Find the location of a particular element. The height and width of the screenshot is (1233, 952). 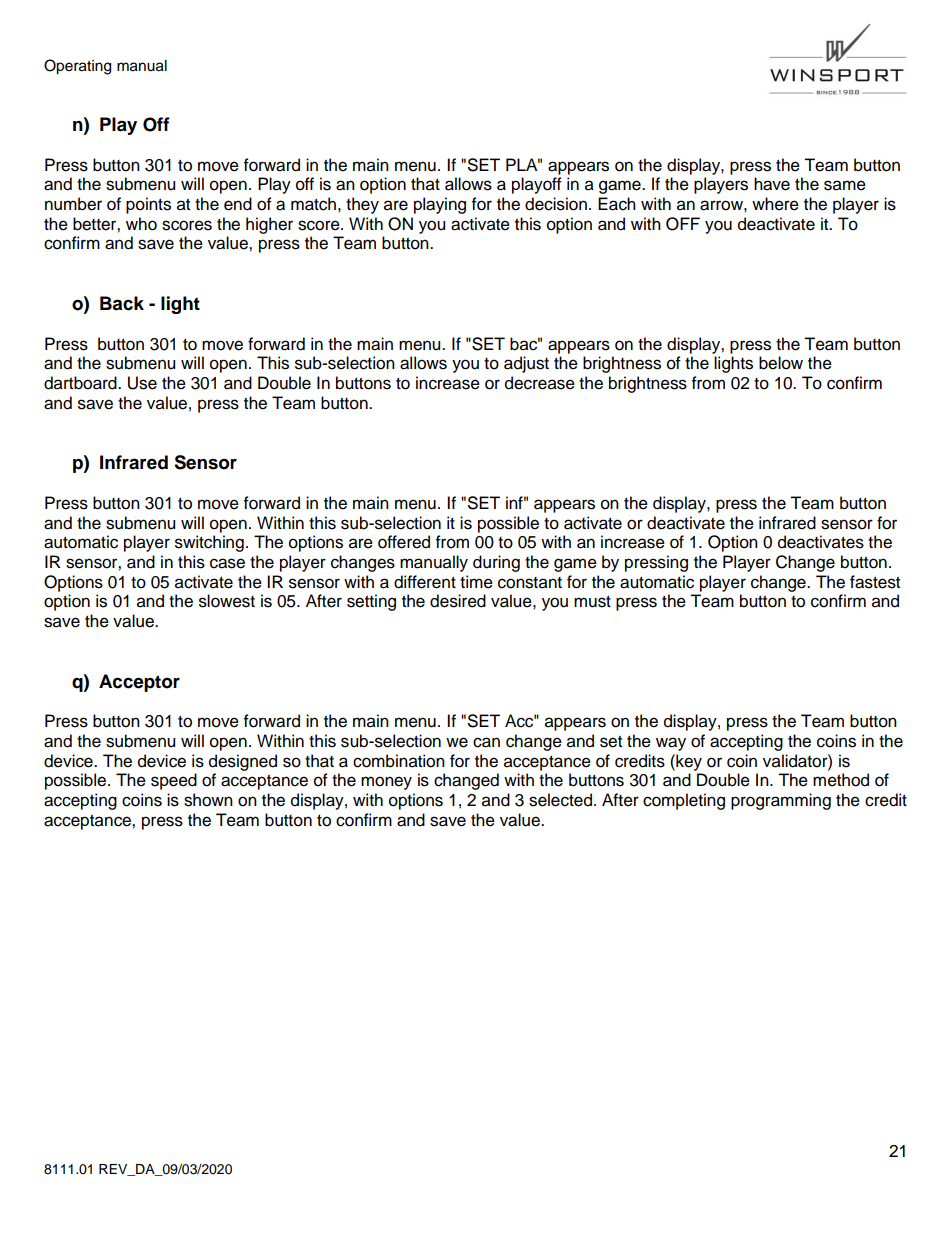

where is located at coordinates (775, 204).
